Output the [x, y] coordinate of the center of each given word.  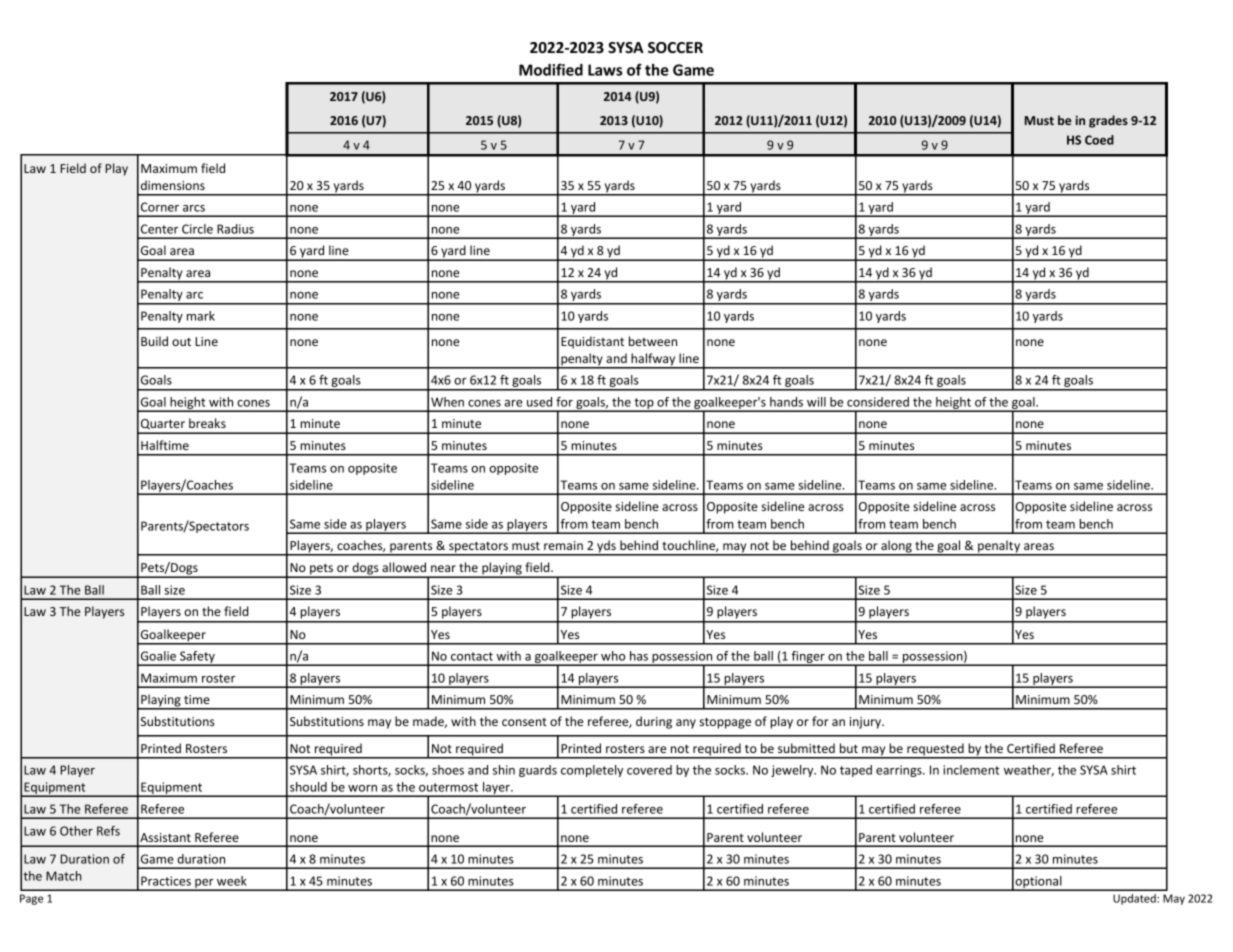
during [654, 722]
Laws [605, 70]
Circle [197, 229]
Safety [197, 658]
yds [606, 547]
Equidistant [592, 342]
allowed [404, 567]
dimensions [173, 185]
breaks [207, 423]
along [896, 547]
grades [1108, 121]
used [539, 402]
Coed [1099, 140]
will [816, 402]
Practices [166, 881]
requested [935, 750]
